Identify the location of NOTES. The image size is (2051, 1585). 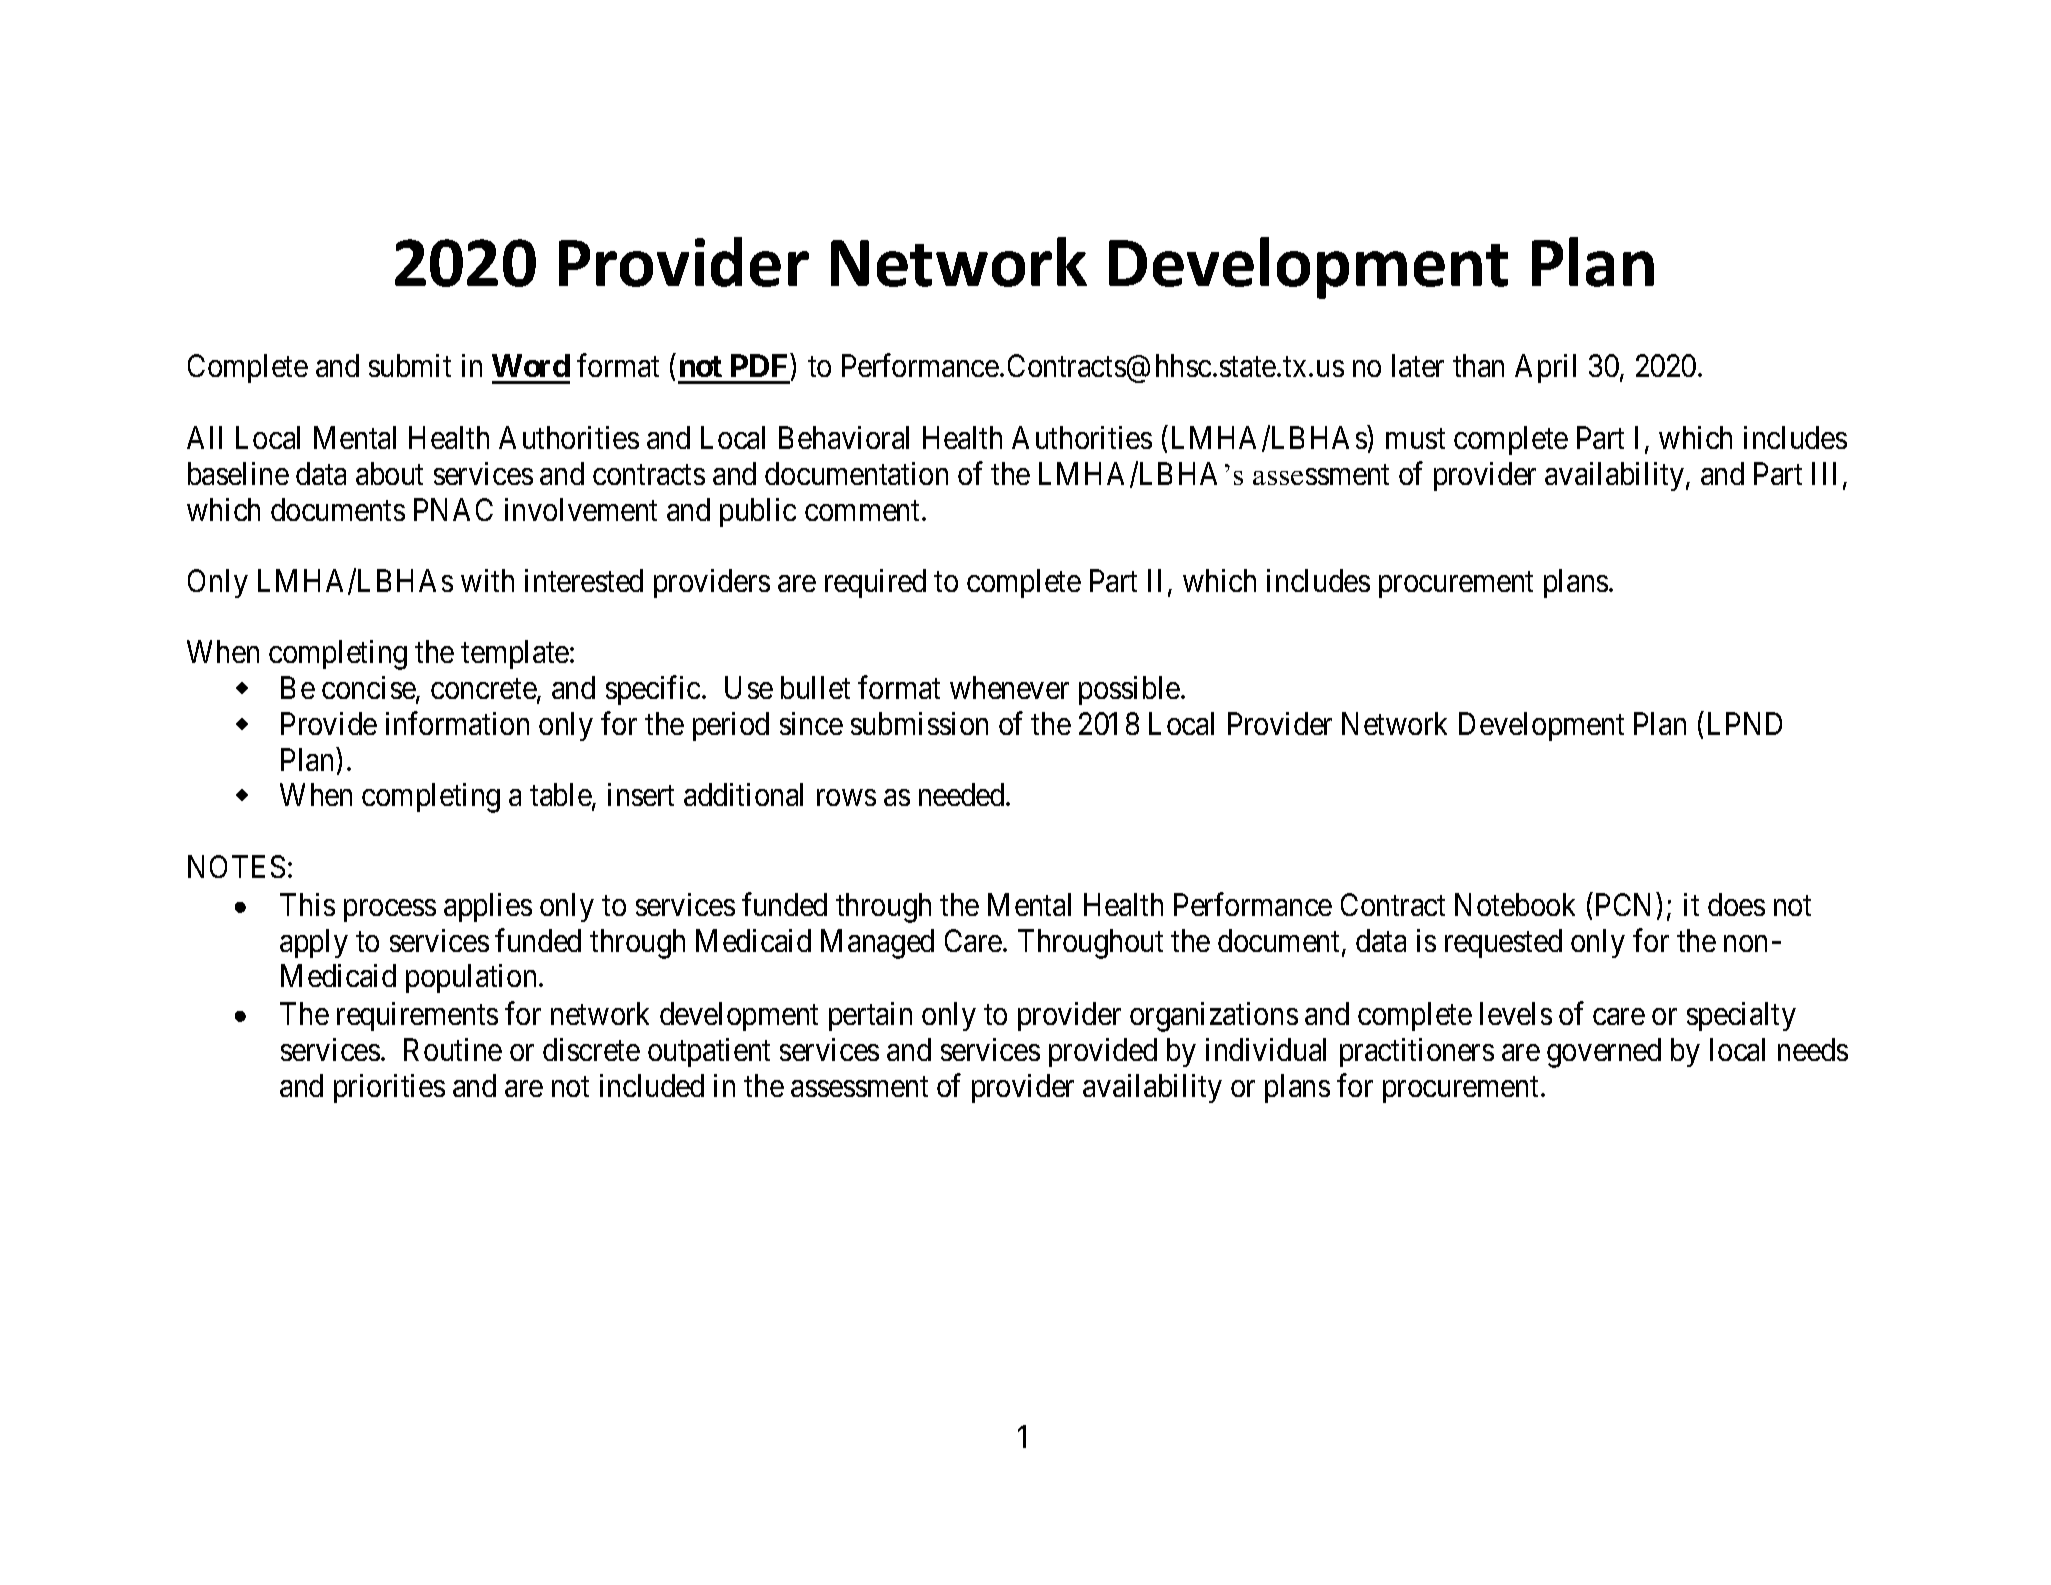
(236, 866).
